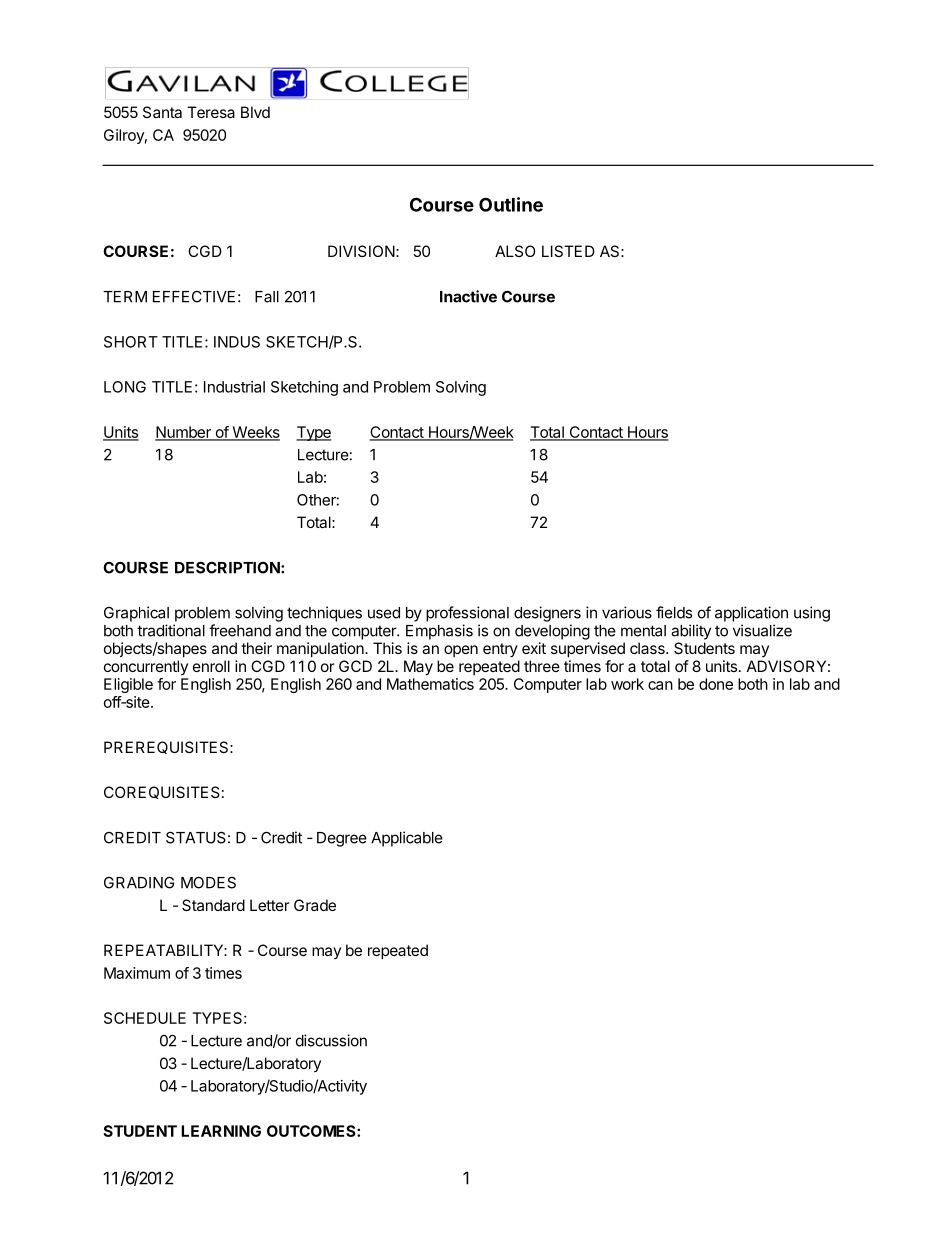  Describe the element at coordinates (240, 630) in the screenshot. I see `freehand` at that location.
